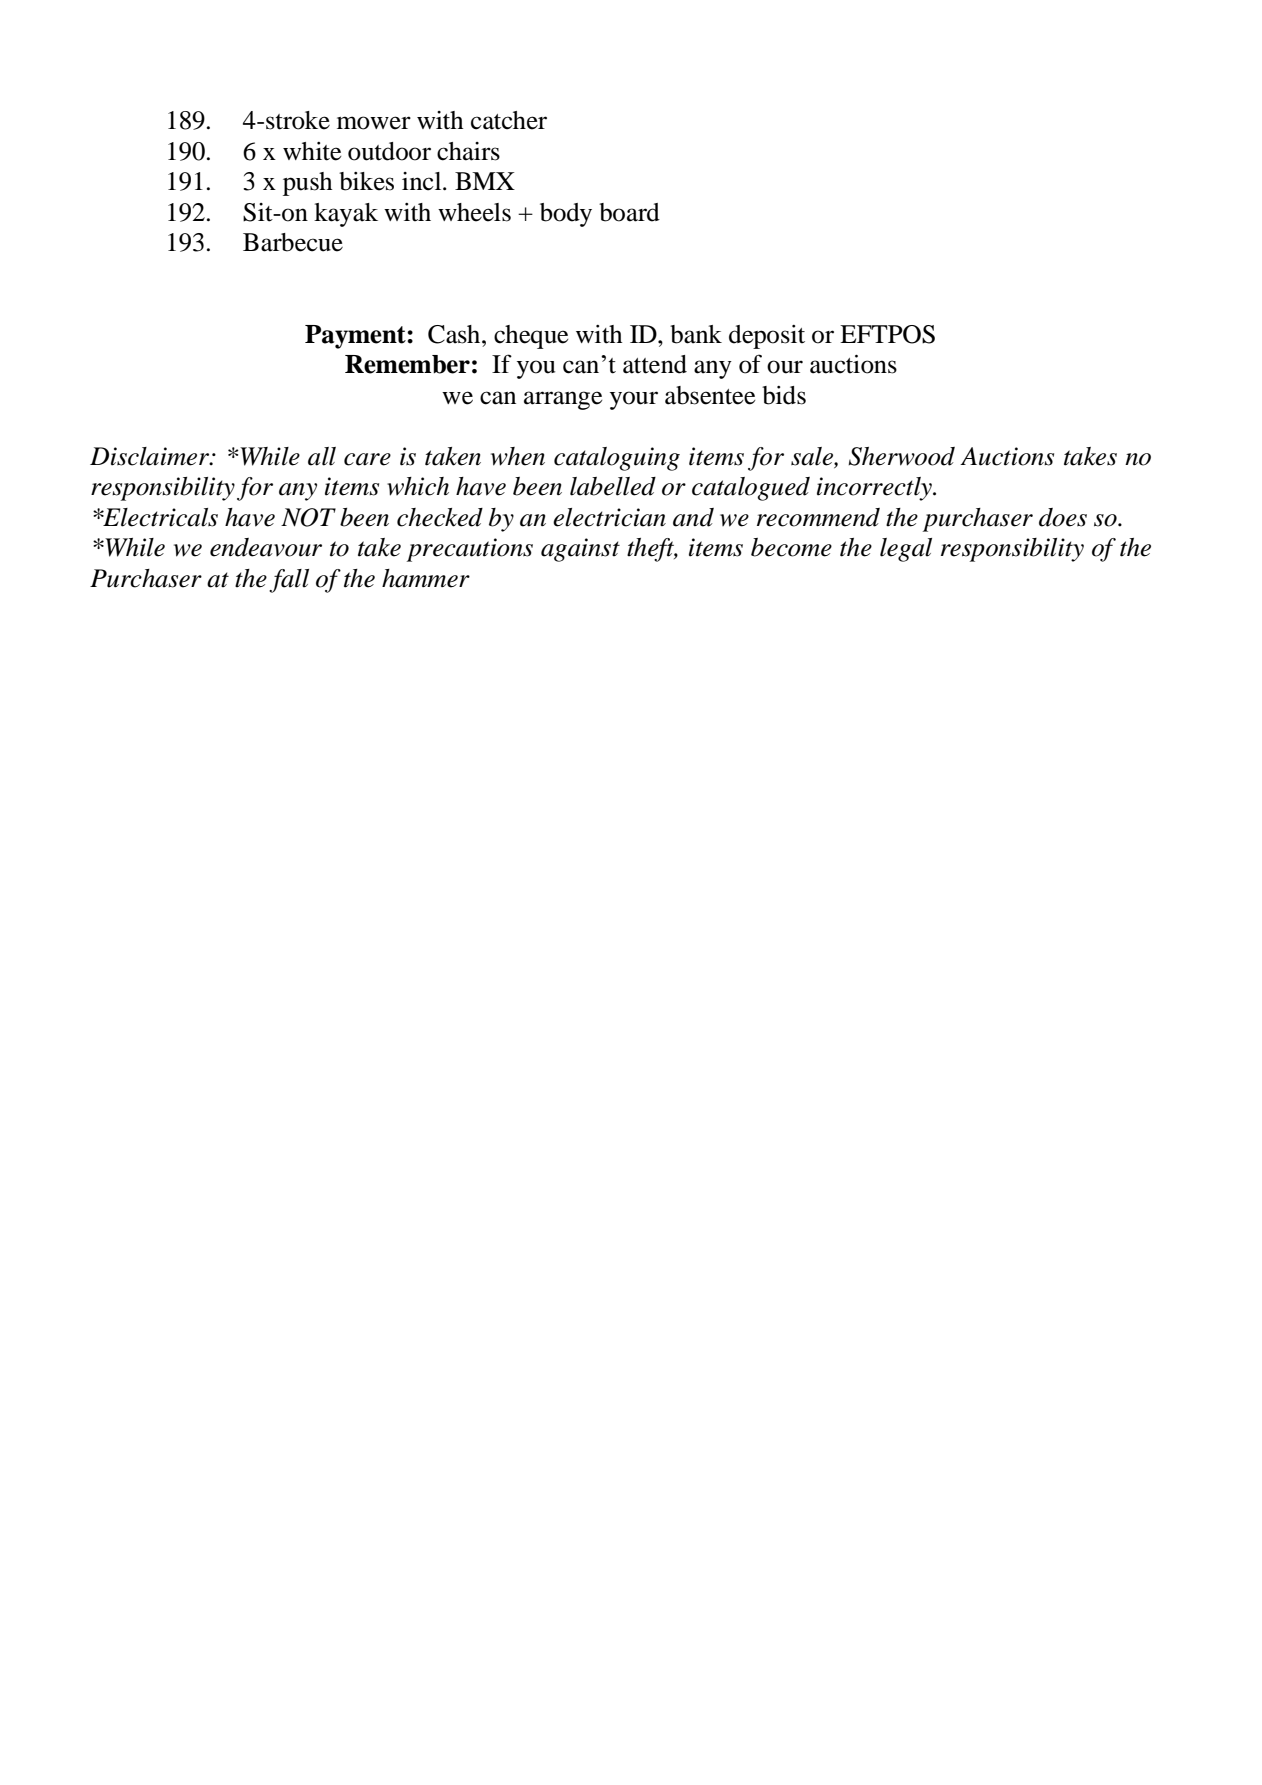 The height and width of the document is (1785, 1262). I want to click on white, so click(312, 151).
